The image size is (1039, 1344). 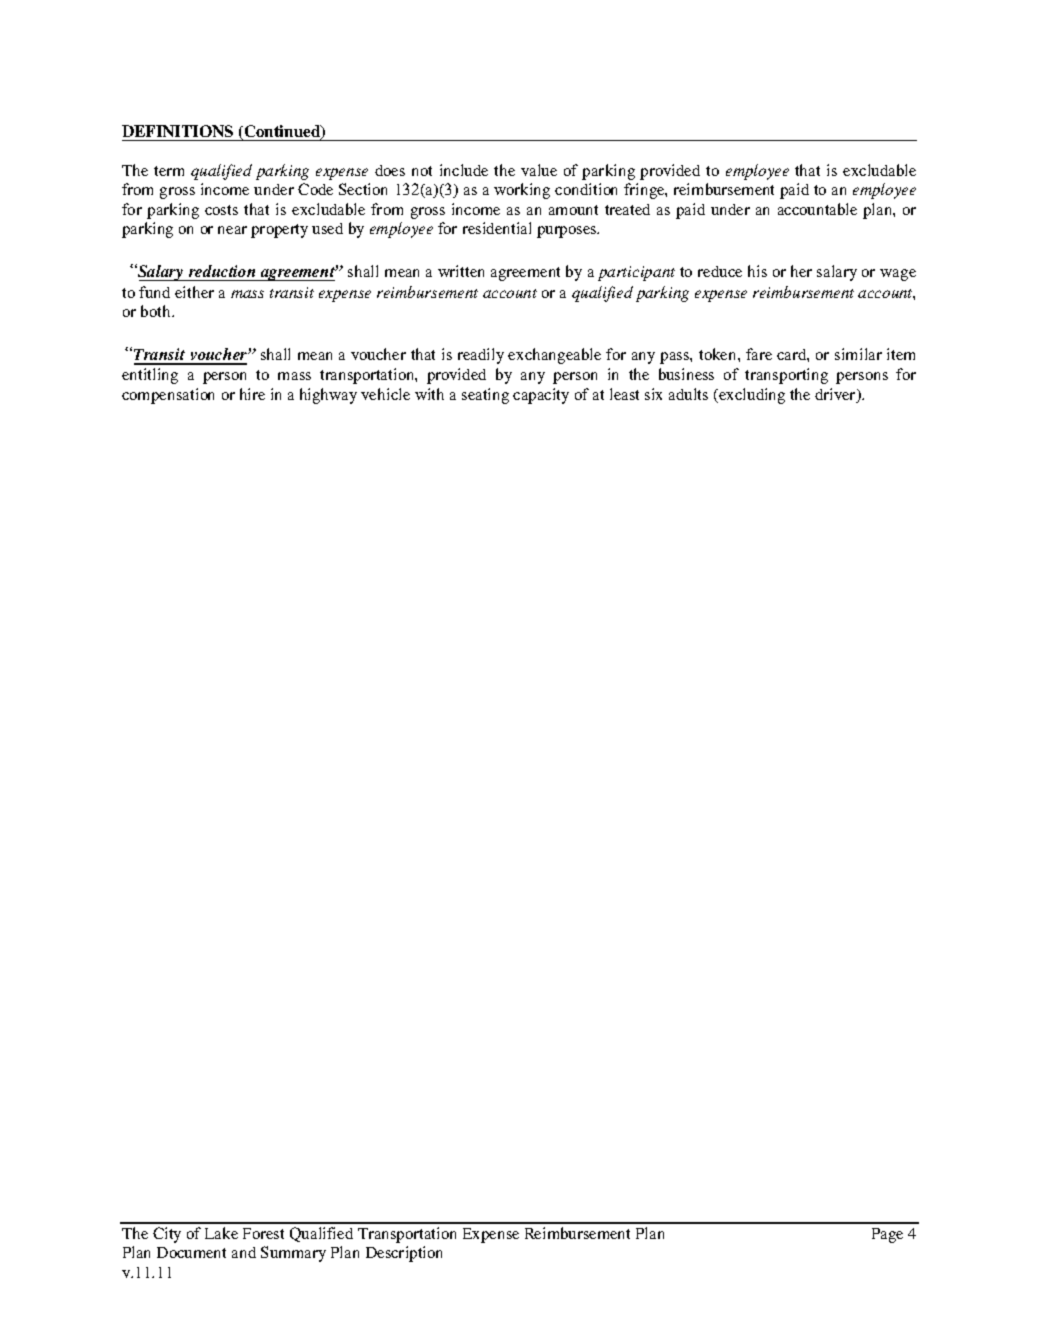 I want to click on Description, so click(x=404, y=1254).
